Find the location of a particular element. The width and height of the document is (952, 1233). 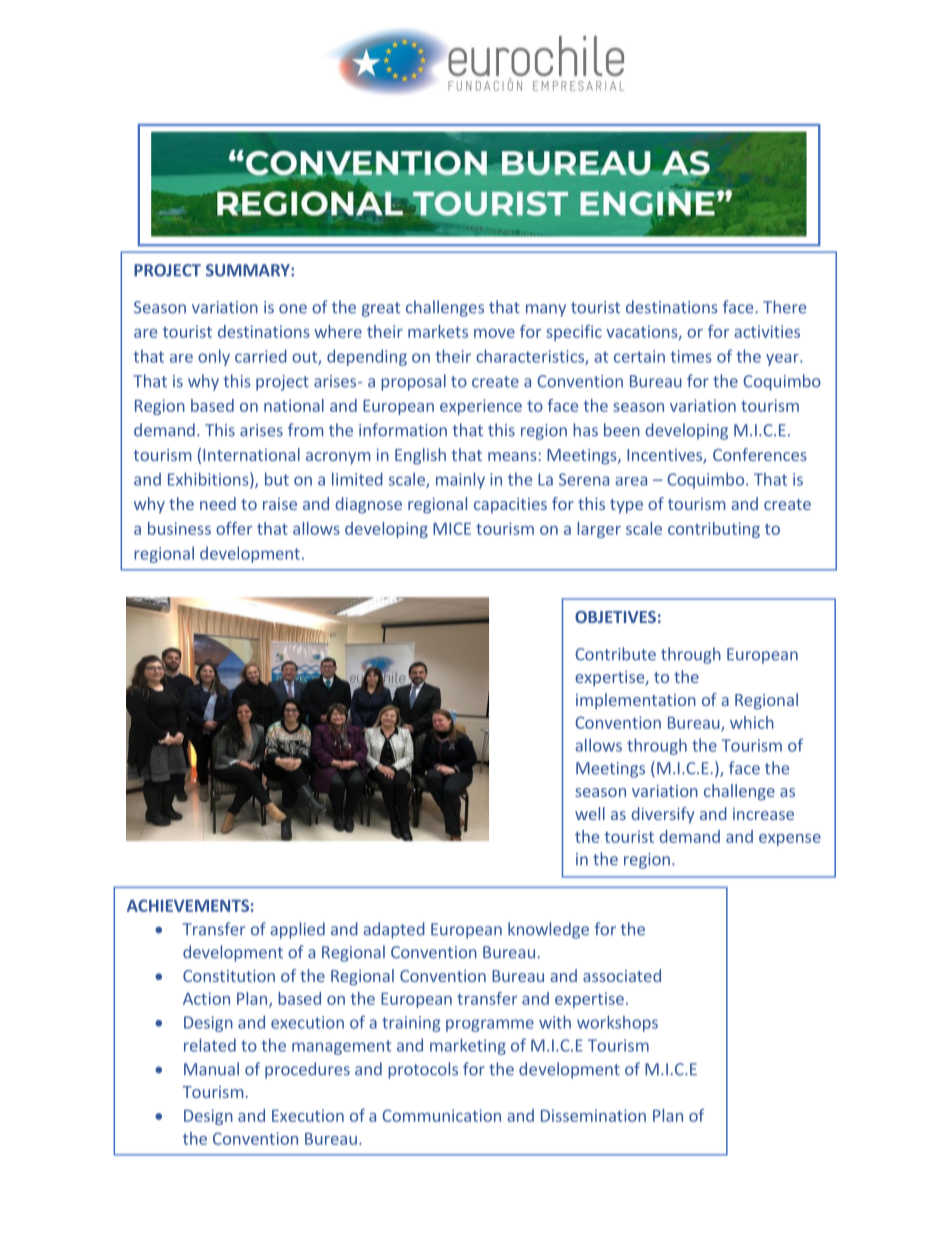

offer is located at coordinates (234, 528).
